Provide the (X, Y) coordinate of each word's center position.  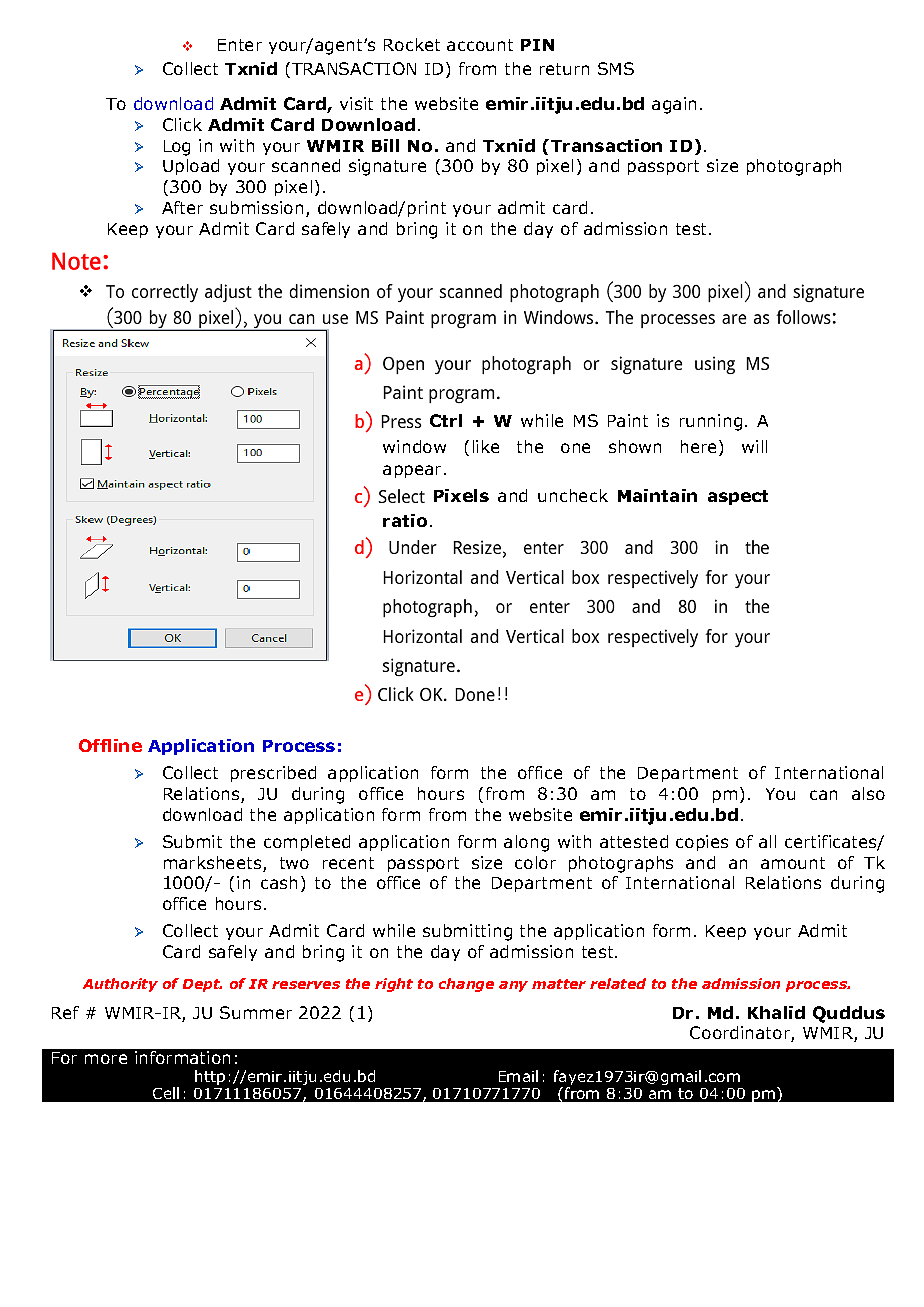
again (674, 105)
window (414, 446)
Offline (110, 745)
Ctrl (446, 420)
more (106, 1059)
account (480, 45)
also (868, 793)
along (526, 843)
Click (182, 124)
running (711, 422)
